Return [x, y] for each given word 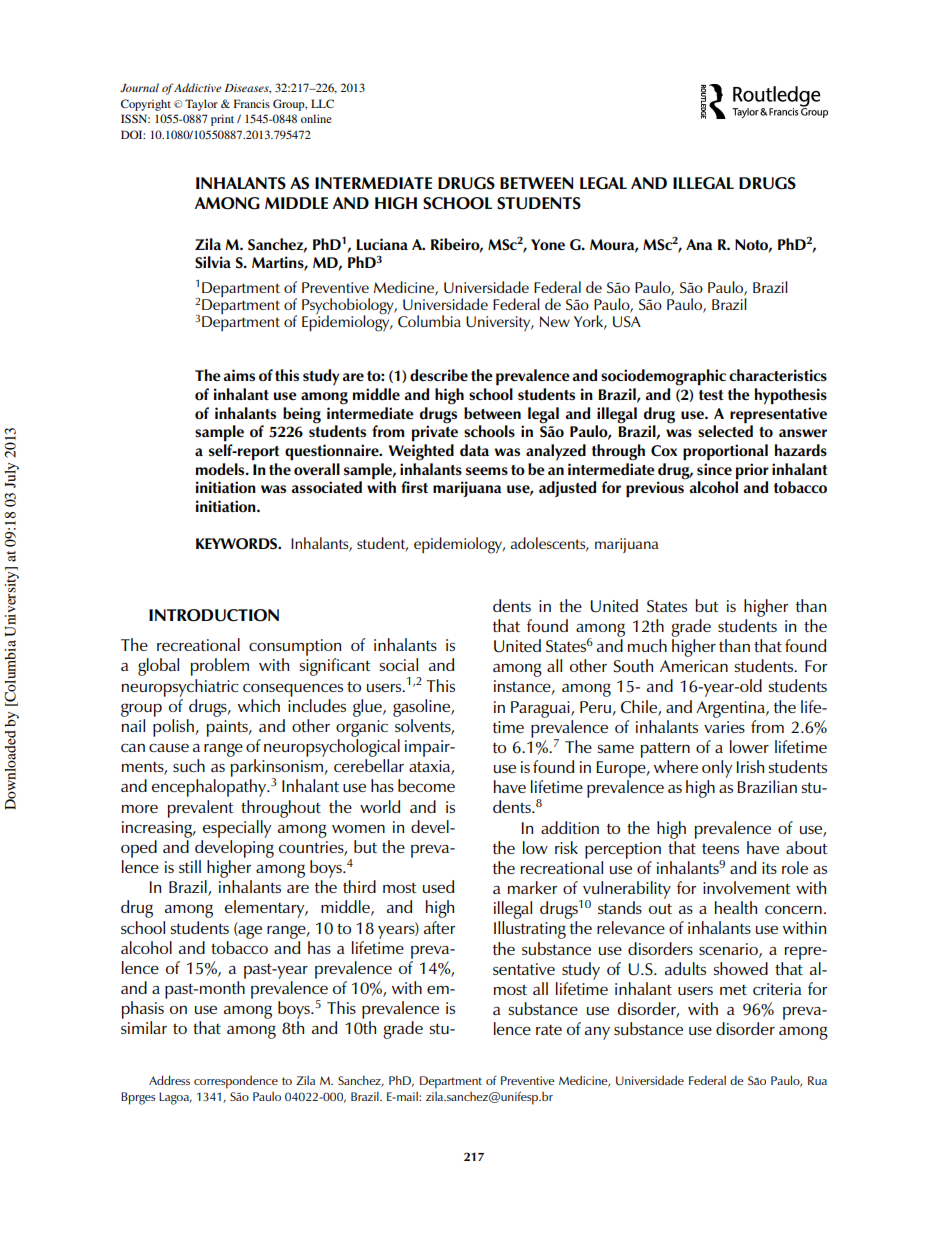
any [597, 1033]
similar [144, 1027]
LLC [322, 103]
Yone [548, 244]
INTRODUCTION [214, 615]
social [399, 664]
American [694, 666]
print [222, 120]
